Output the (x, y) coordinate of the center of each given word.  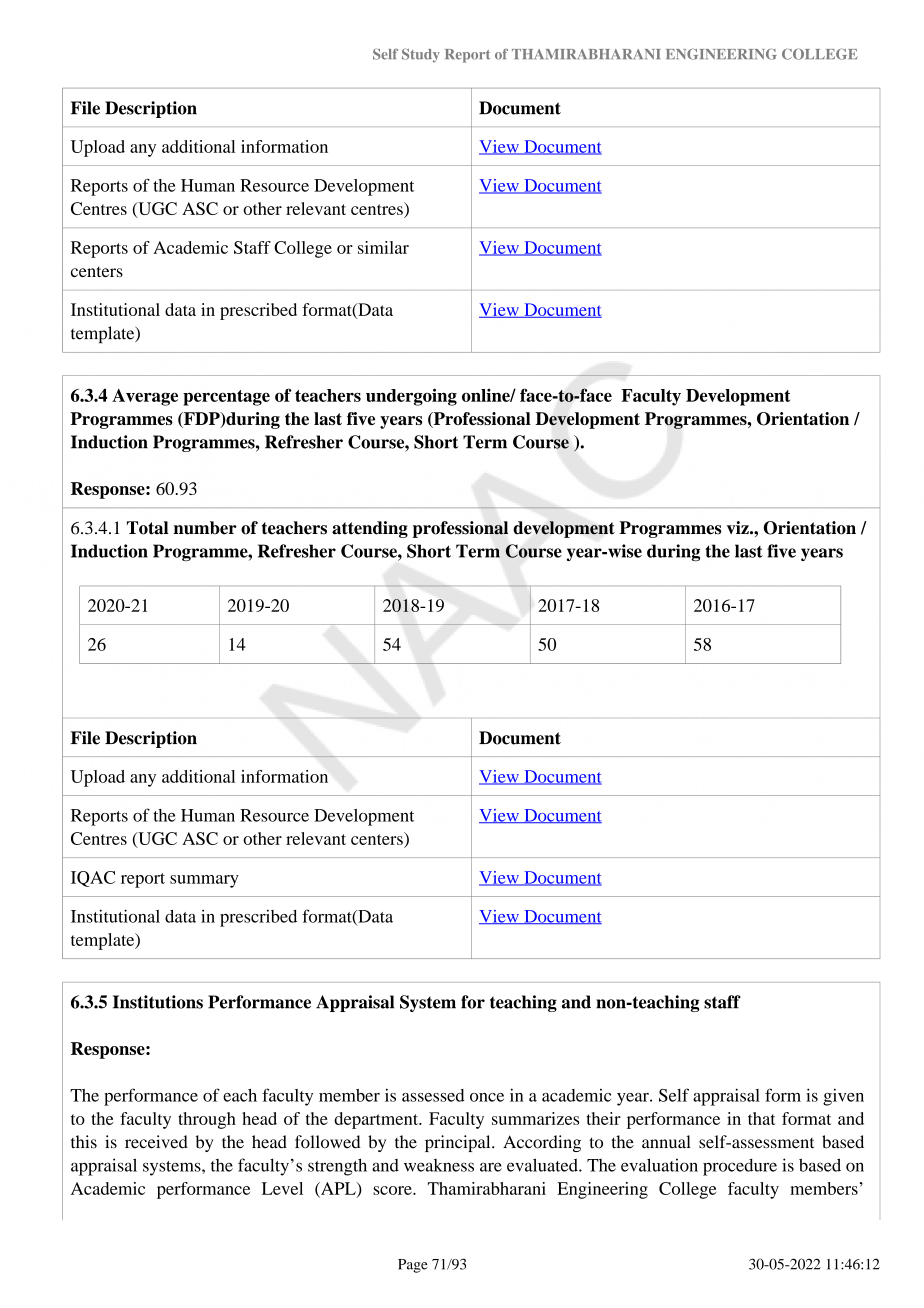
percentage (226, 398)
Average (145, 397)
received (156, 1142)
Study (421, 55)
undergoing (411, 397)
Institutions (158, 1002)
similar (383, 247)
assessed (433, 1095)
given (843, 1097)
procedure (740, 1167)
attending (370, 529)
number (205, 528)
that (762, 1118)
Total (147, 528)
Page (413, 1266)
